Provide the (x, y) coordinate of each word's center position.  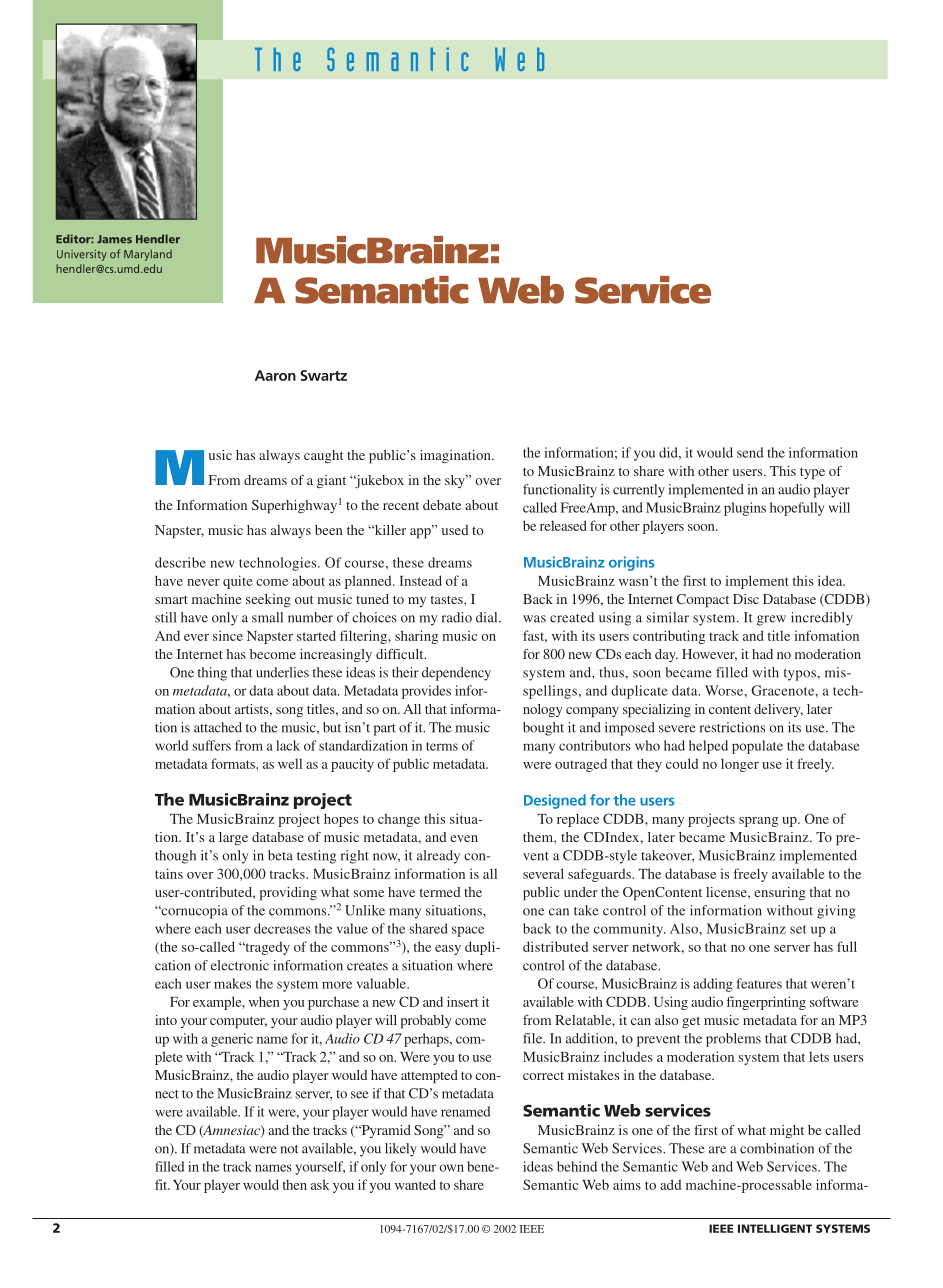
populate (757, 747)
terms (442, 746)
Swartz (323, 375)
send (750, 452)
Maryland (148, 255)
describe (180, 562)
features (759, 983)
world (171, 745)
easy (448, 950)
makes (232, 983)
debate (442, 505)
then (295, 1184)
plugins (745, 509)
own (451, 1168)
